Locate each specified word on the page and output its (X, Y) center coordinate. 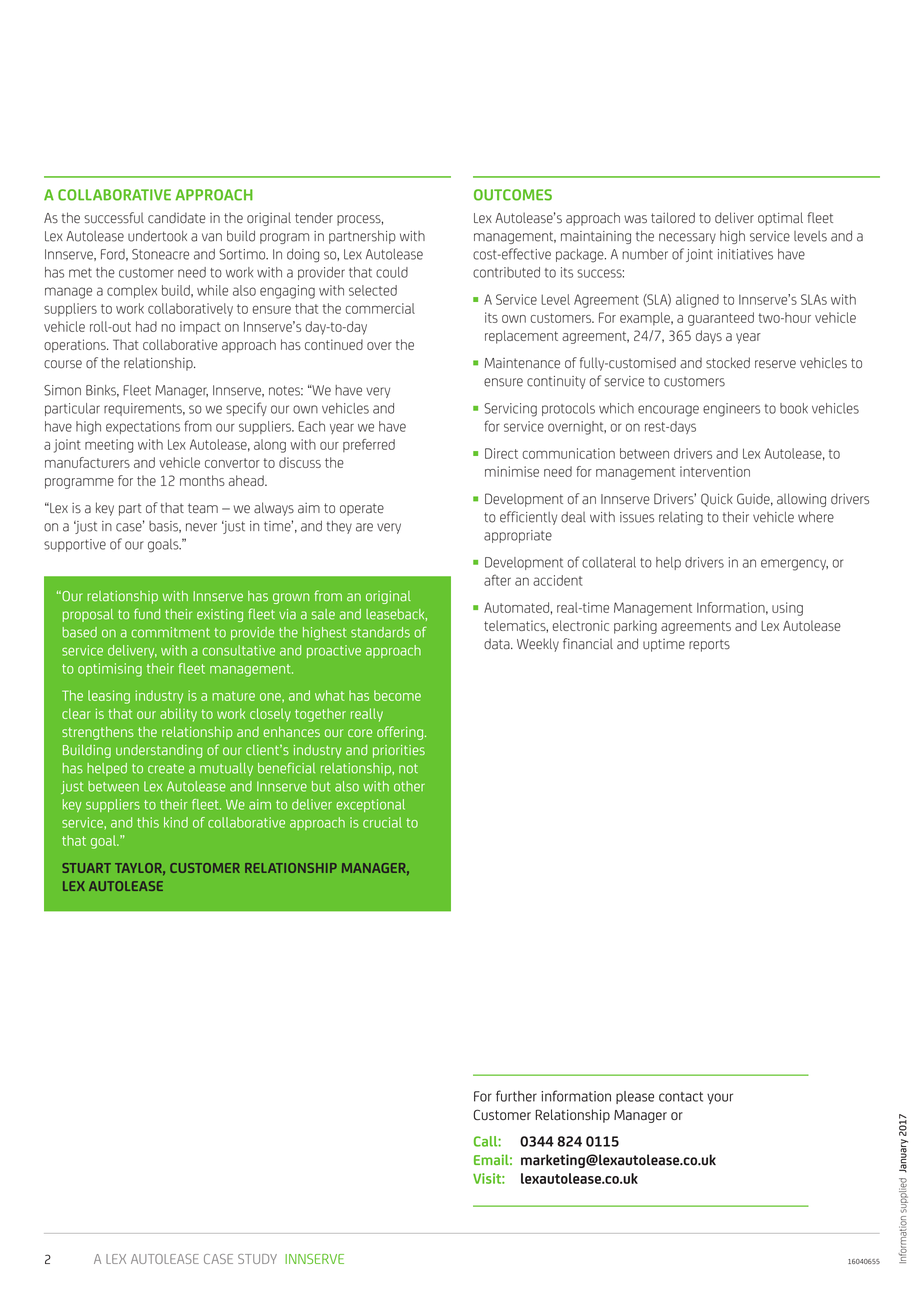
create (166, 769)
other (409, 786)
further (516, 1096)
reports (709, 645)
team (203, 508)
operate (362, 509)
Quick (717, 500)
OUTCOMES (513, 195)
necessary (687, 238)
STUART (86, 868)
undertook (157, 236)
